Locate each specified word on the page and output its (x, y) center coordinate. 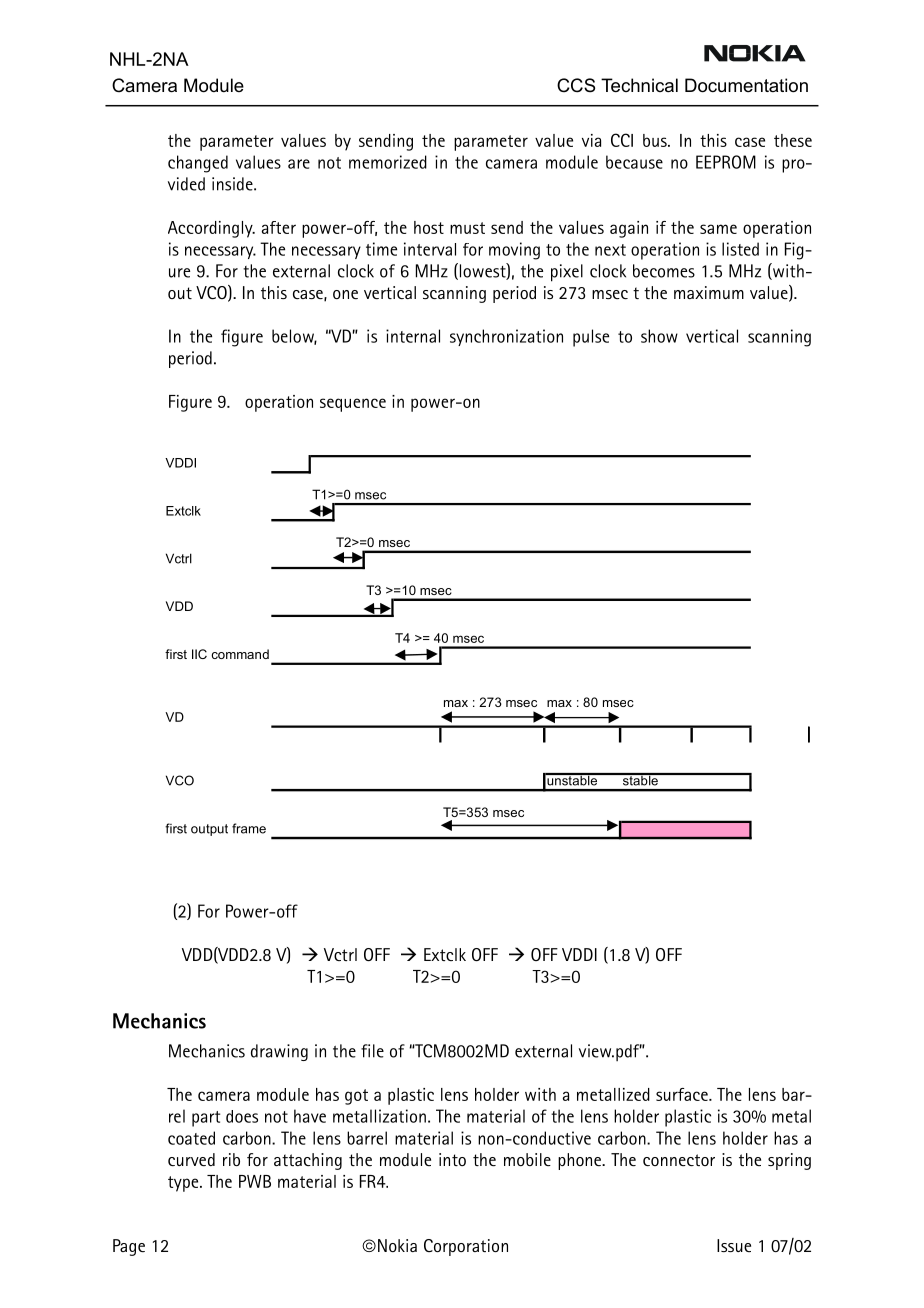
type (184, 1184)
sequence (353, 405)
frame (249, 828)
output (209, 830)
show (659, 336)
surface (683, 1094)
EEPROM (726, 162)
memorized (388, 162)
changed (198, 164)
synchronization (506, 337)
